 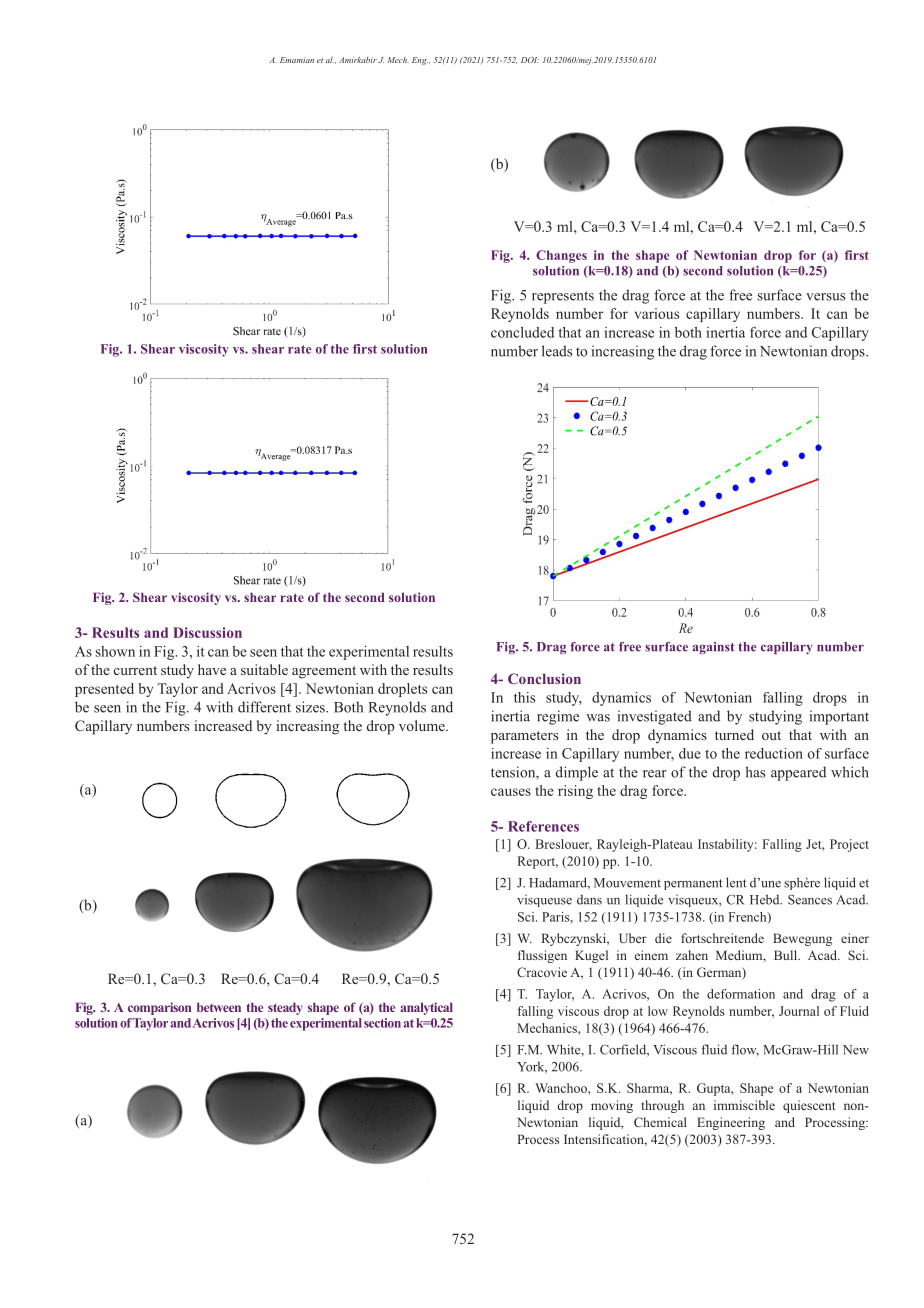 I want to click on out, so click(x=771, y=735).
